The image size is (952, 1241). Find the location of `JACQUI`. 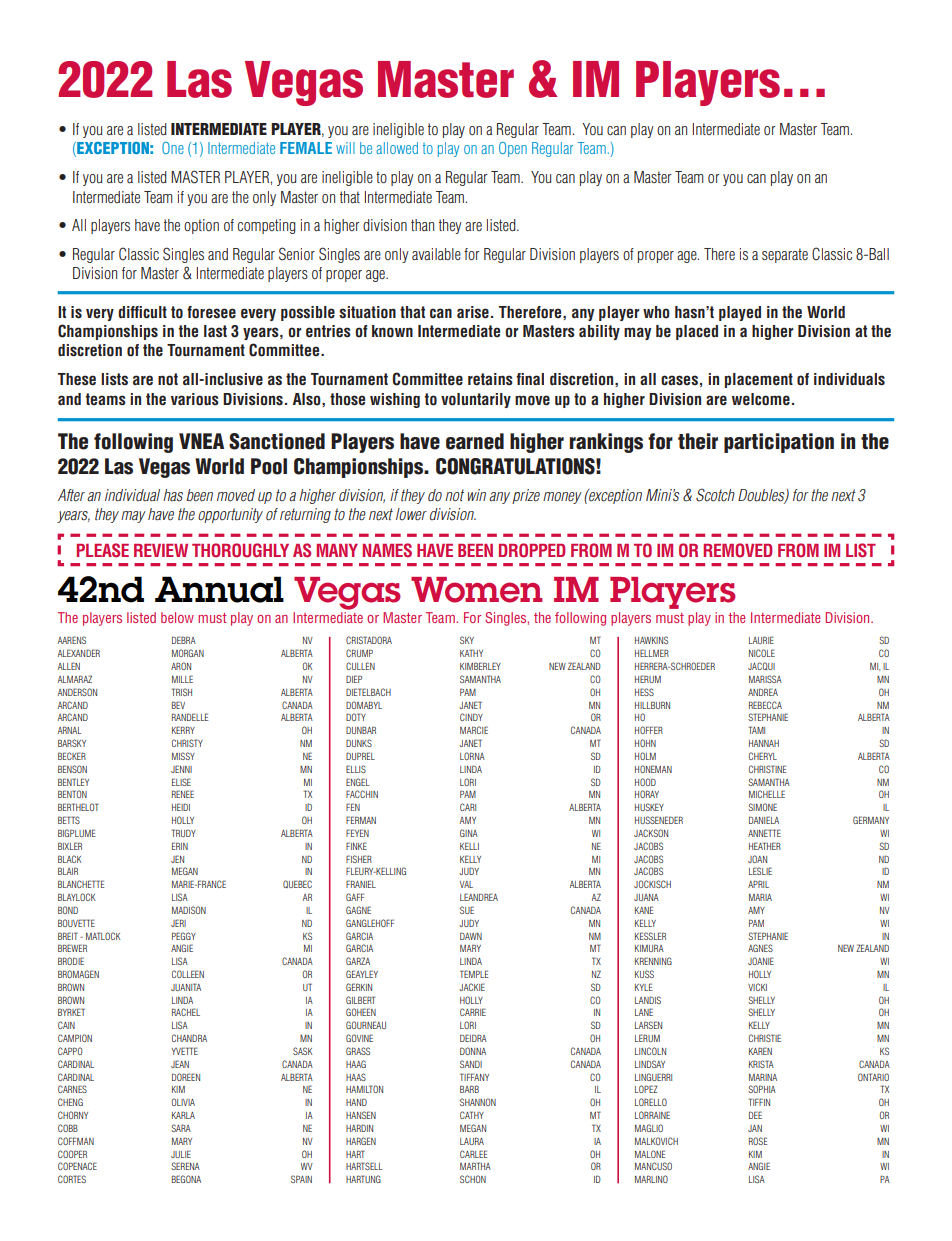

JACQUI is located at coordinates (761, 666).
